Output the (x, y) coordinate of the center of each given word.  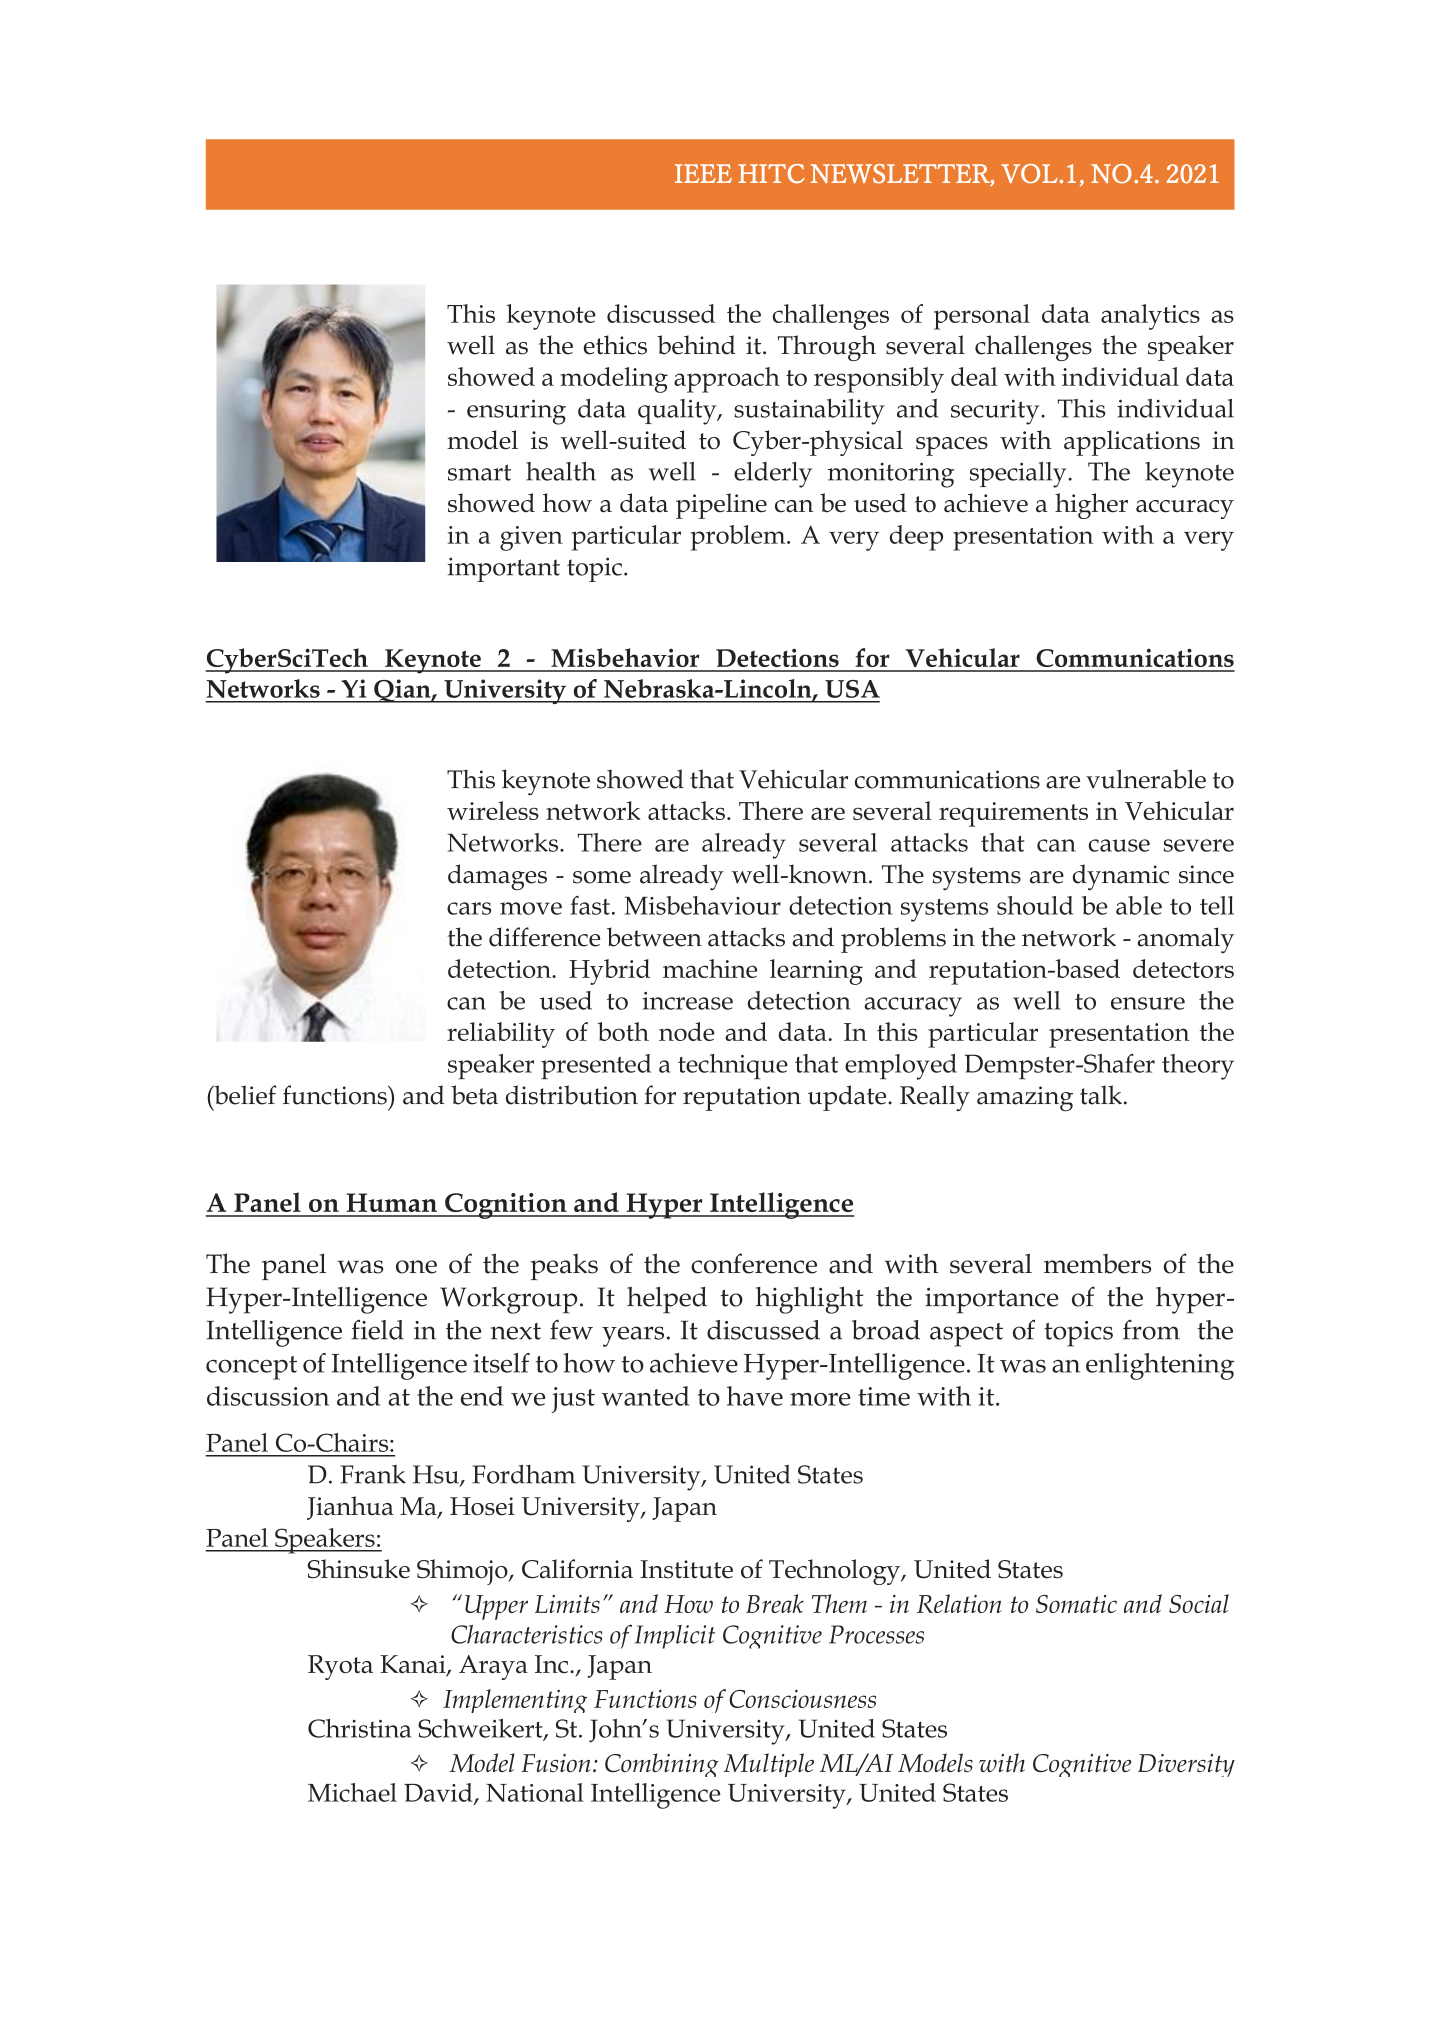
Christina (359, 1728)
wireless (493, 810)
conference (754, 1263)
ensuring (516, 412)
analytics (1150, 317)
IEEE (703, 173)
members (1097, 1264)
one (416, 1267)
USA (852, 689)
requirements (1013, 814)
